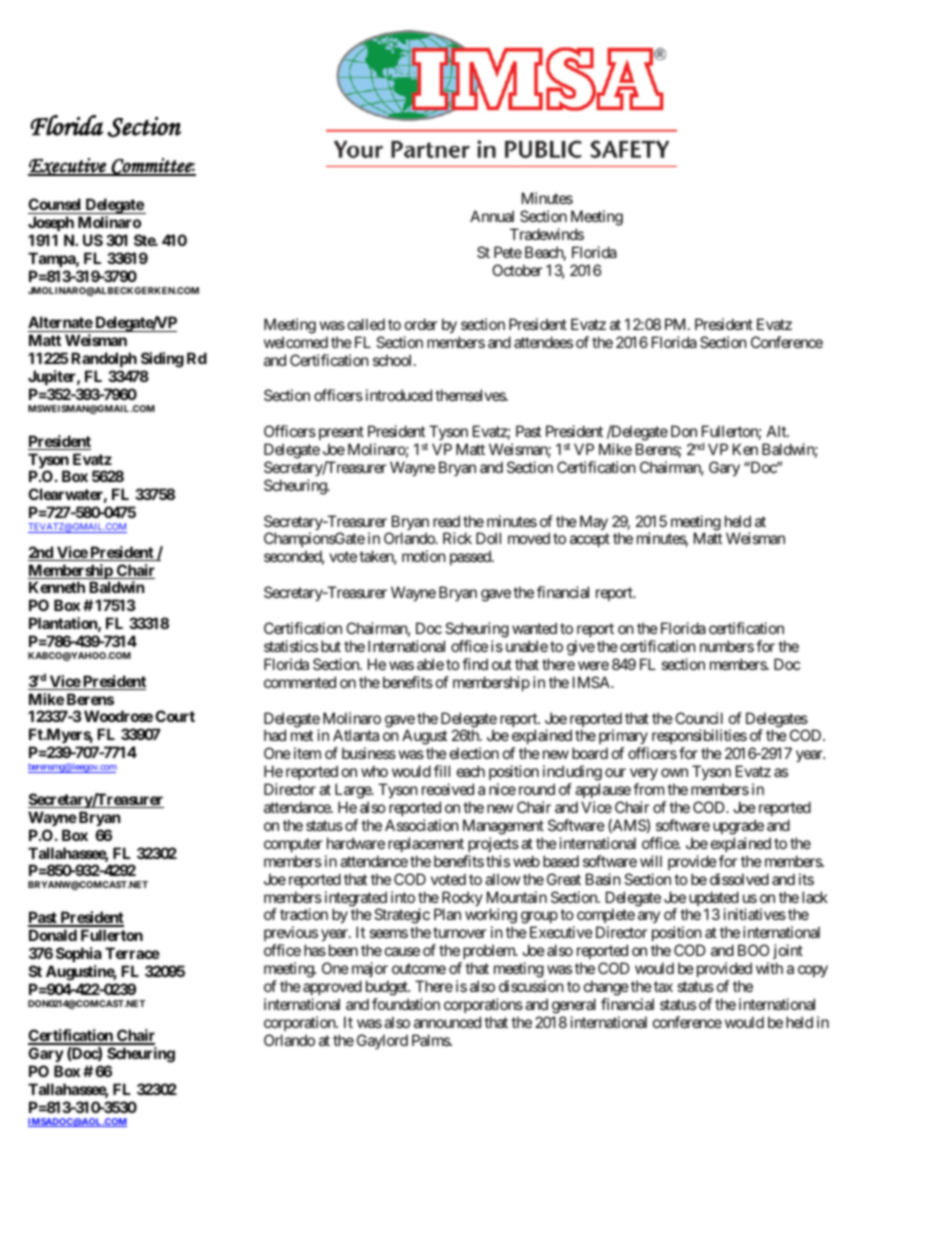  Describe the element at coordinates (446, 521) in the screenshot. I see `read` at that location.
